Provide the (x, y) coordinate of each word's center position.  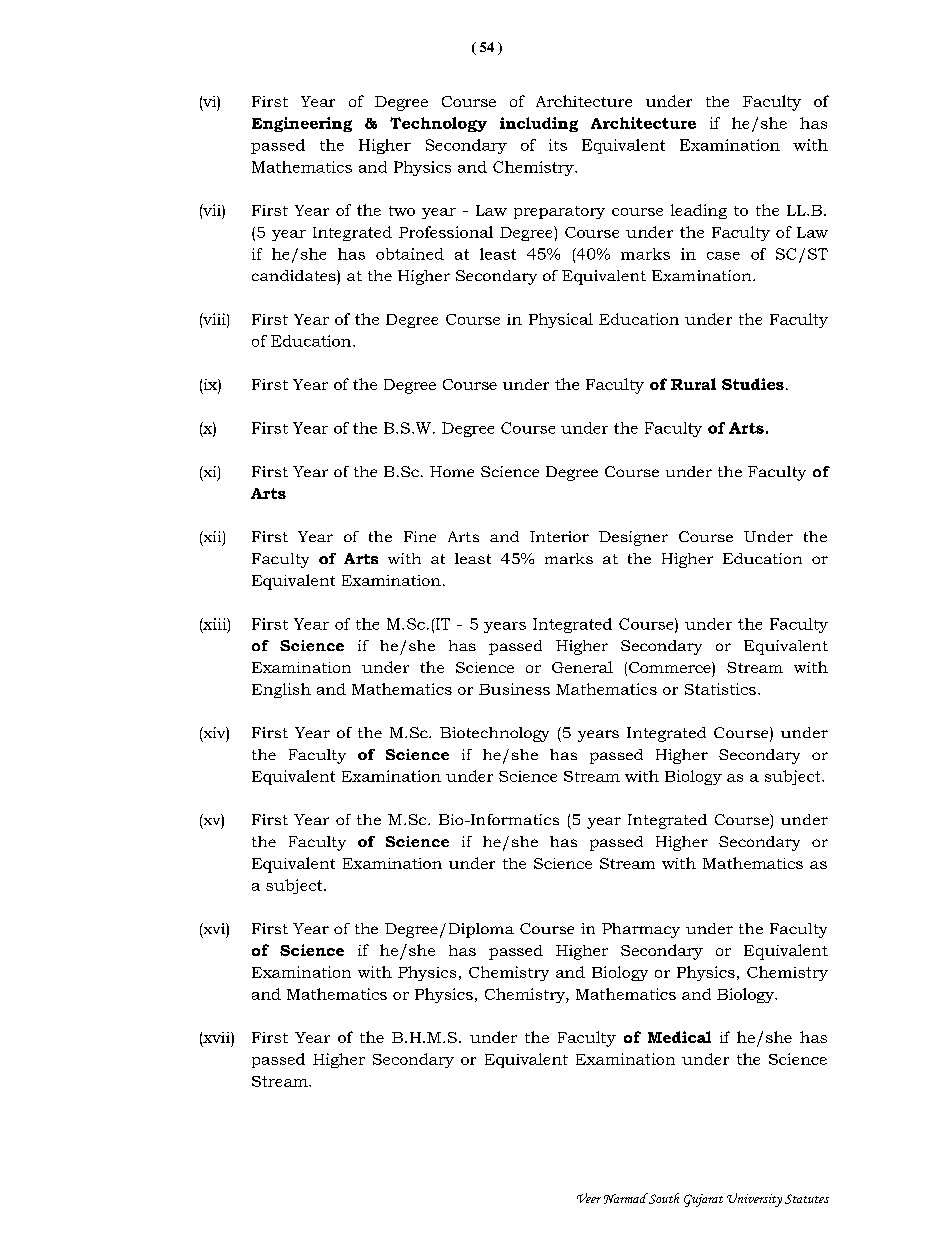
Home (452, 471)
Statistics (720, 689)
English (281, 690)
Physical (561, 320)
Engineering (302, 124)
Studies (753, 384)
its (558, 145)
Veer (589, 1198)
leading (699, 211)
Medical (679, 1037)
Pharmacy (641, 930)
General (582, 667)
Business (514, 689)
